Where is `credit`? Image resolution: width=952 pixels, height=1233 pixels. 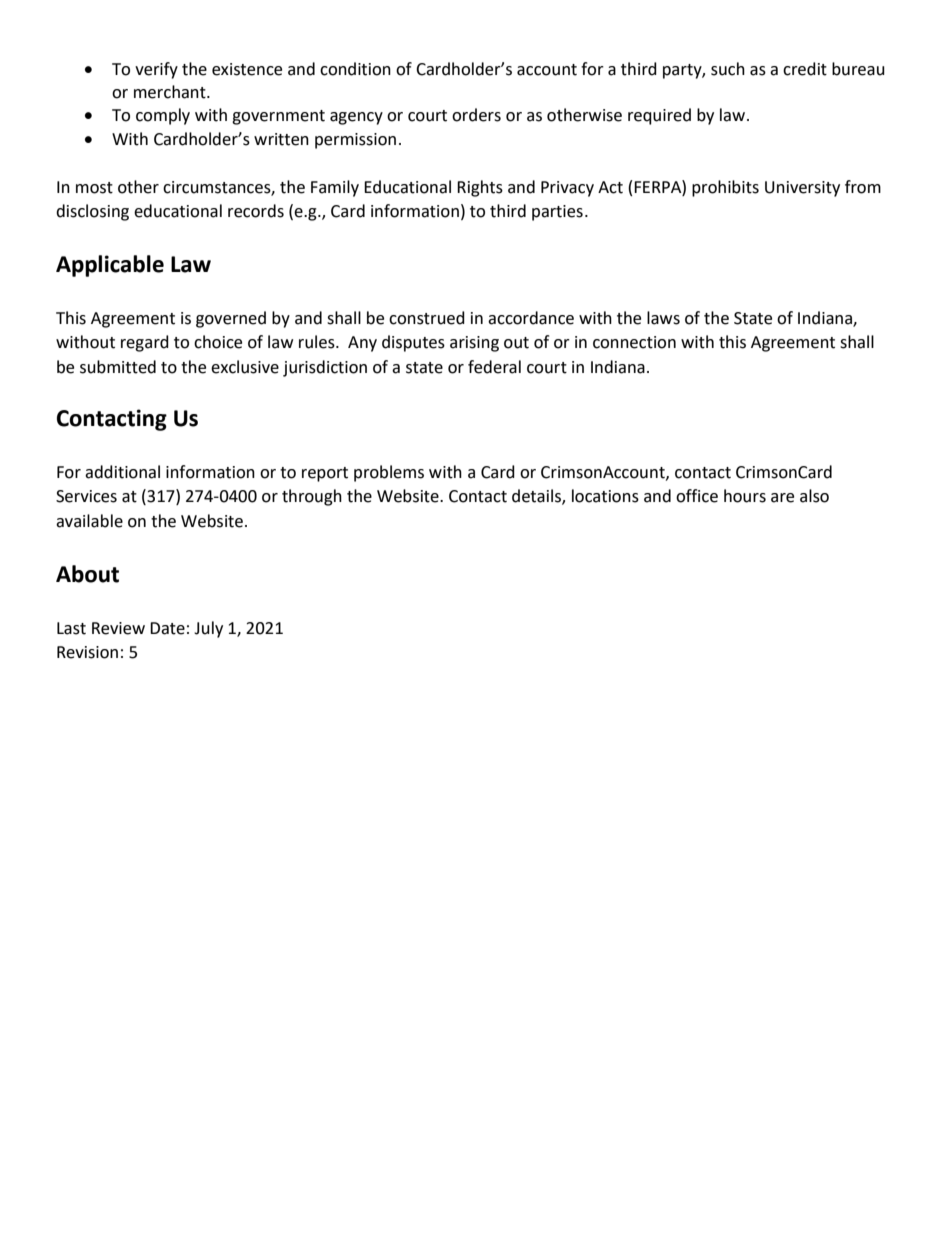 credit is located at coordinates (805, 69).
